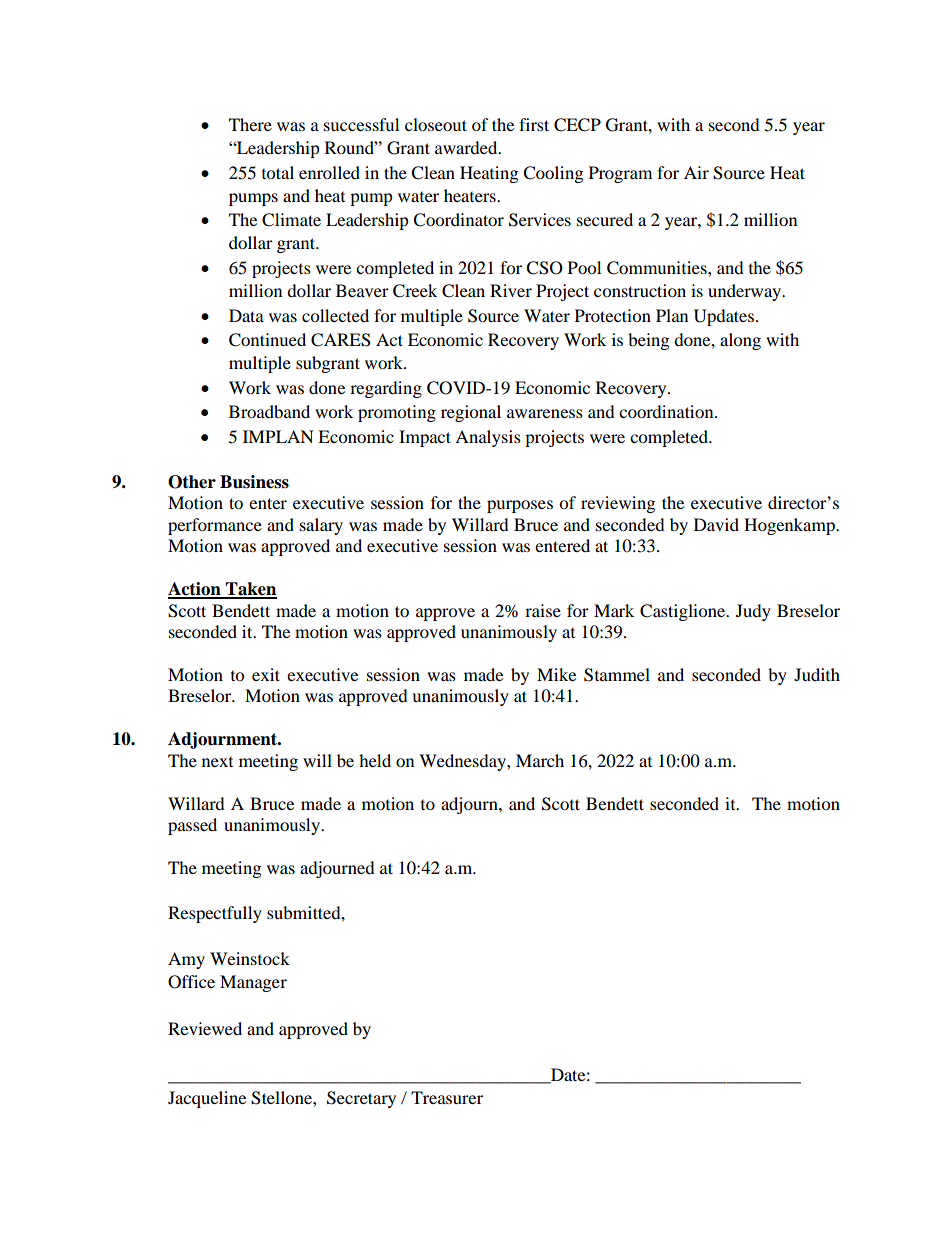 The width and height of the screenshot is (952, 1233). What do you see at coordinates (207, 1099) in the screenshot?
I see `Jacqueline` at bounding box center [207, 1099].
